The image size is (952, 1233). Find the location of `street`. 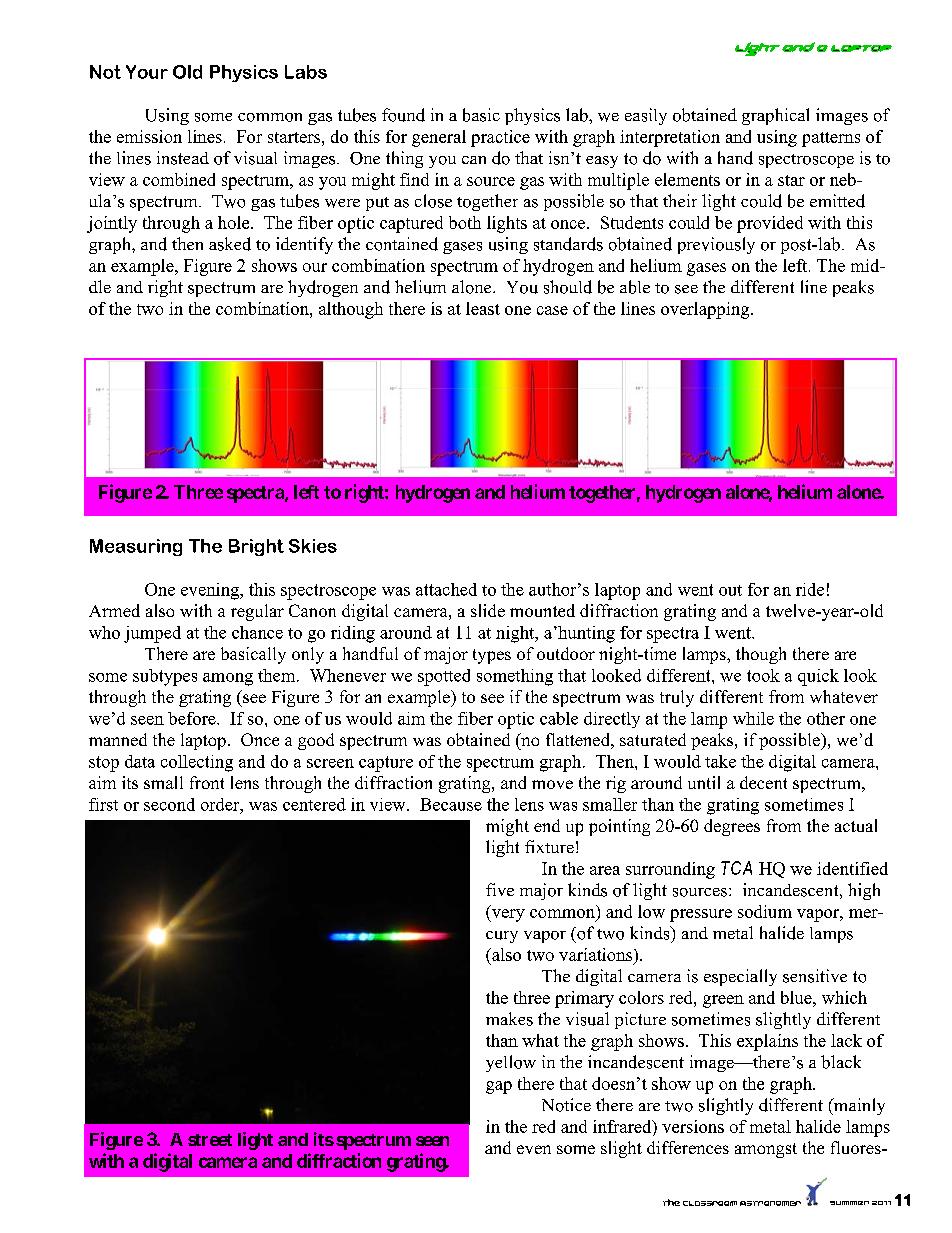

street is located at coordinates (210, 1140).
